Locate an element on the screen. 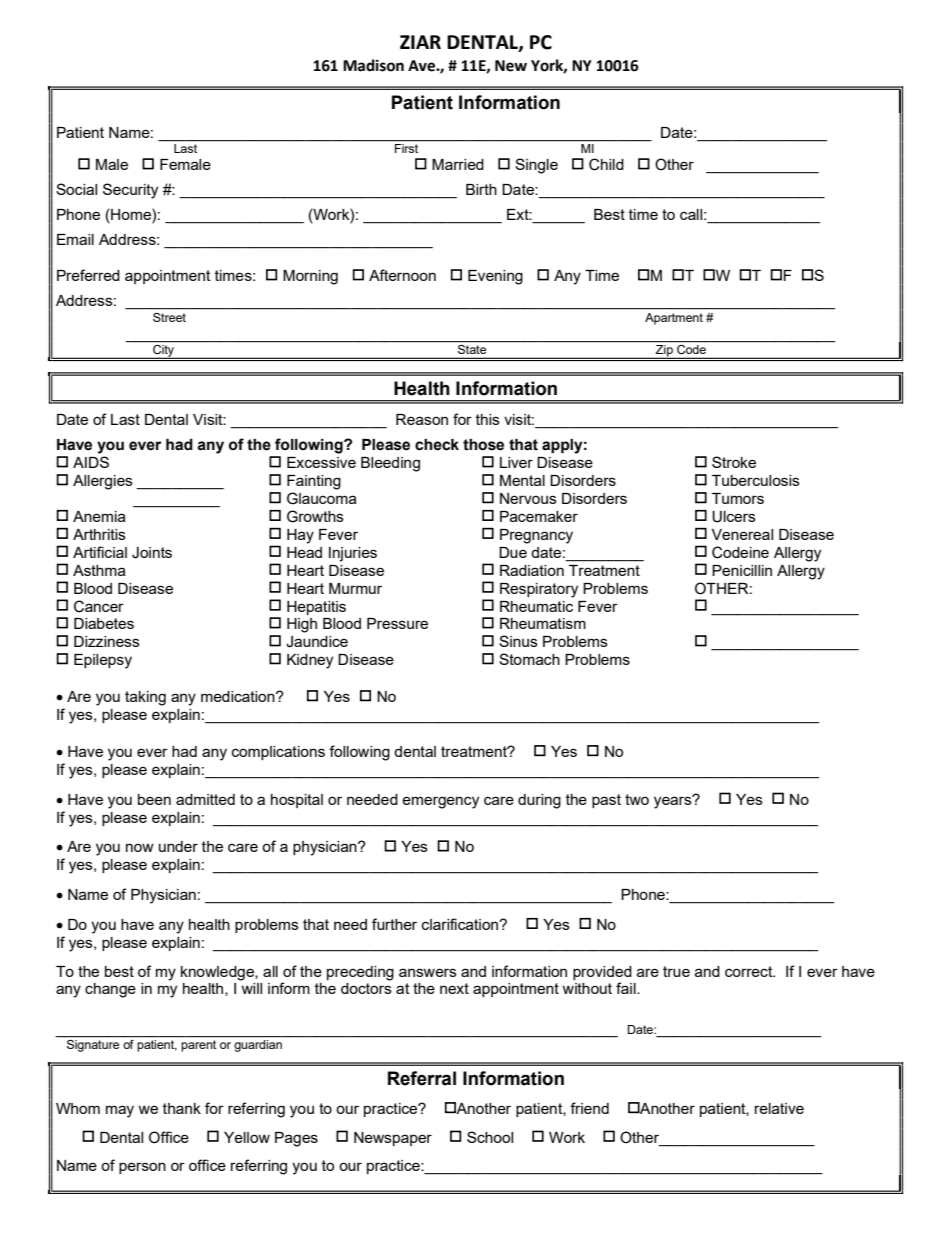 The image size is (952, 1233). emergency is located at coordinates (440, 802).
